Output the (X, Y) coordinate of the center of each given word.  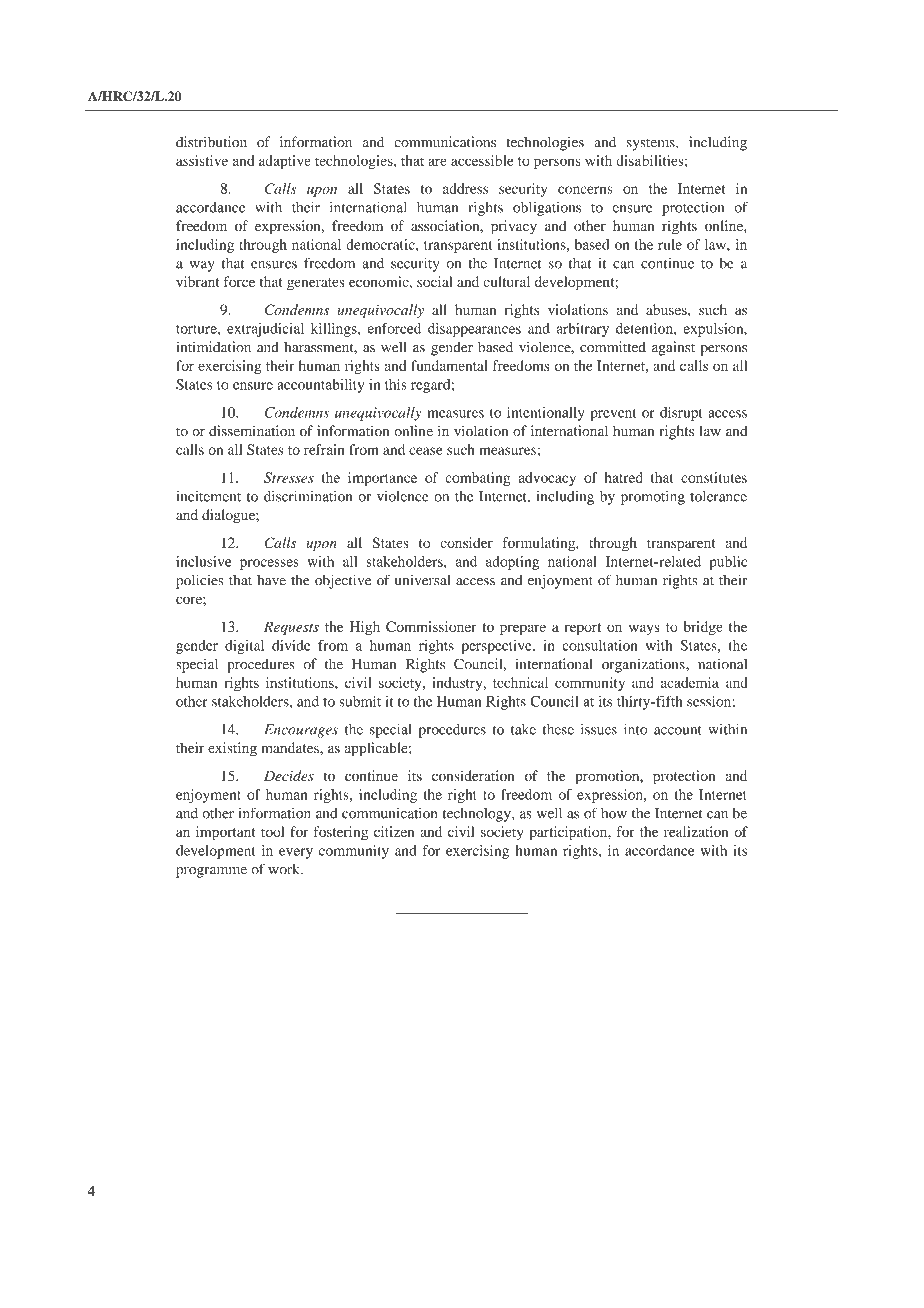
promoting (653, 498)
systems (652, 145)
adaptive (285, 162)
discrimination (308, 496)
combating (477, 479)
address (465, 188)
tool (273, 831)
